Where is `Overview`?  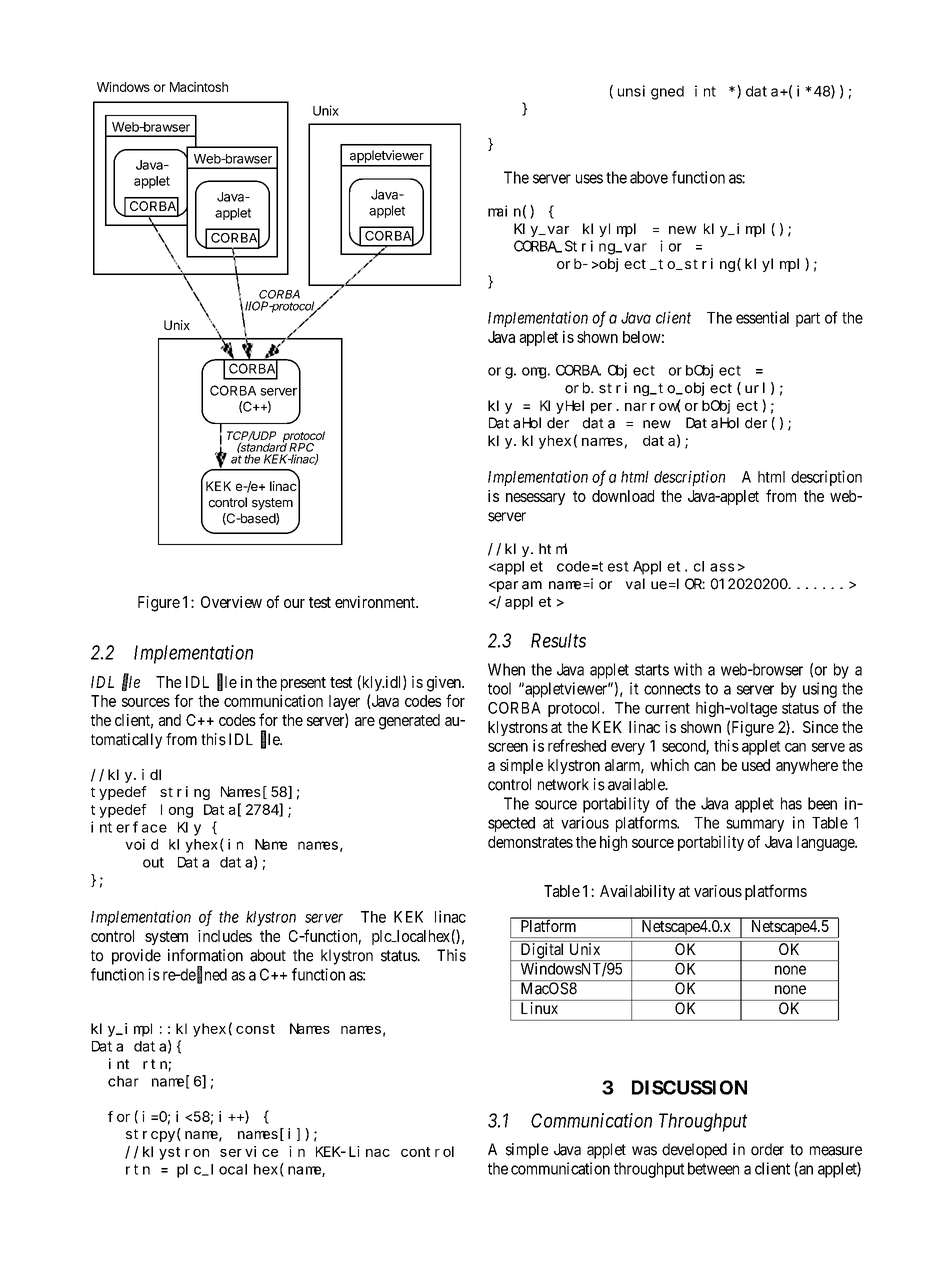
Overview is located at coordinates (231, 602).
